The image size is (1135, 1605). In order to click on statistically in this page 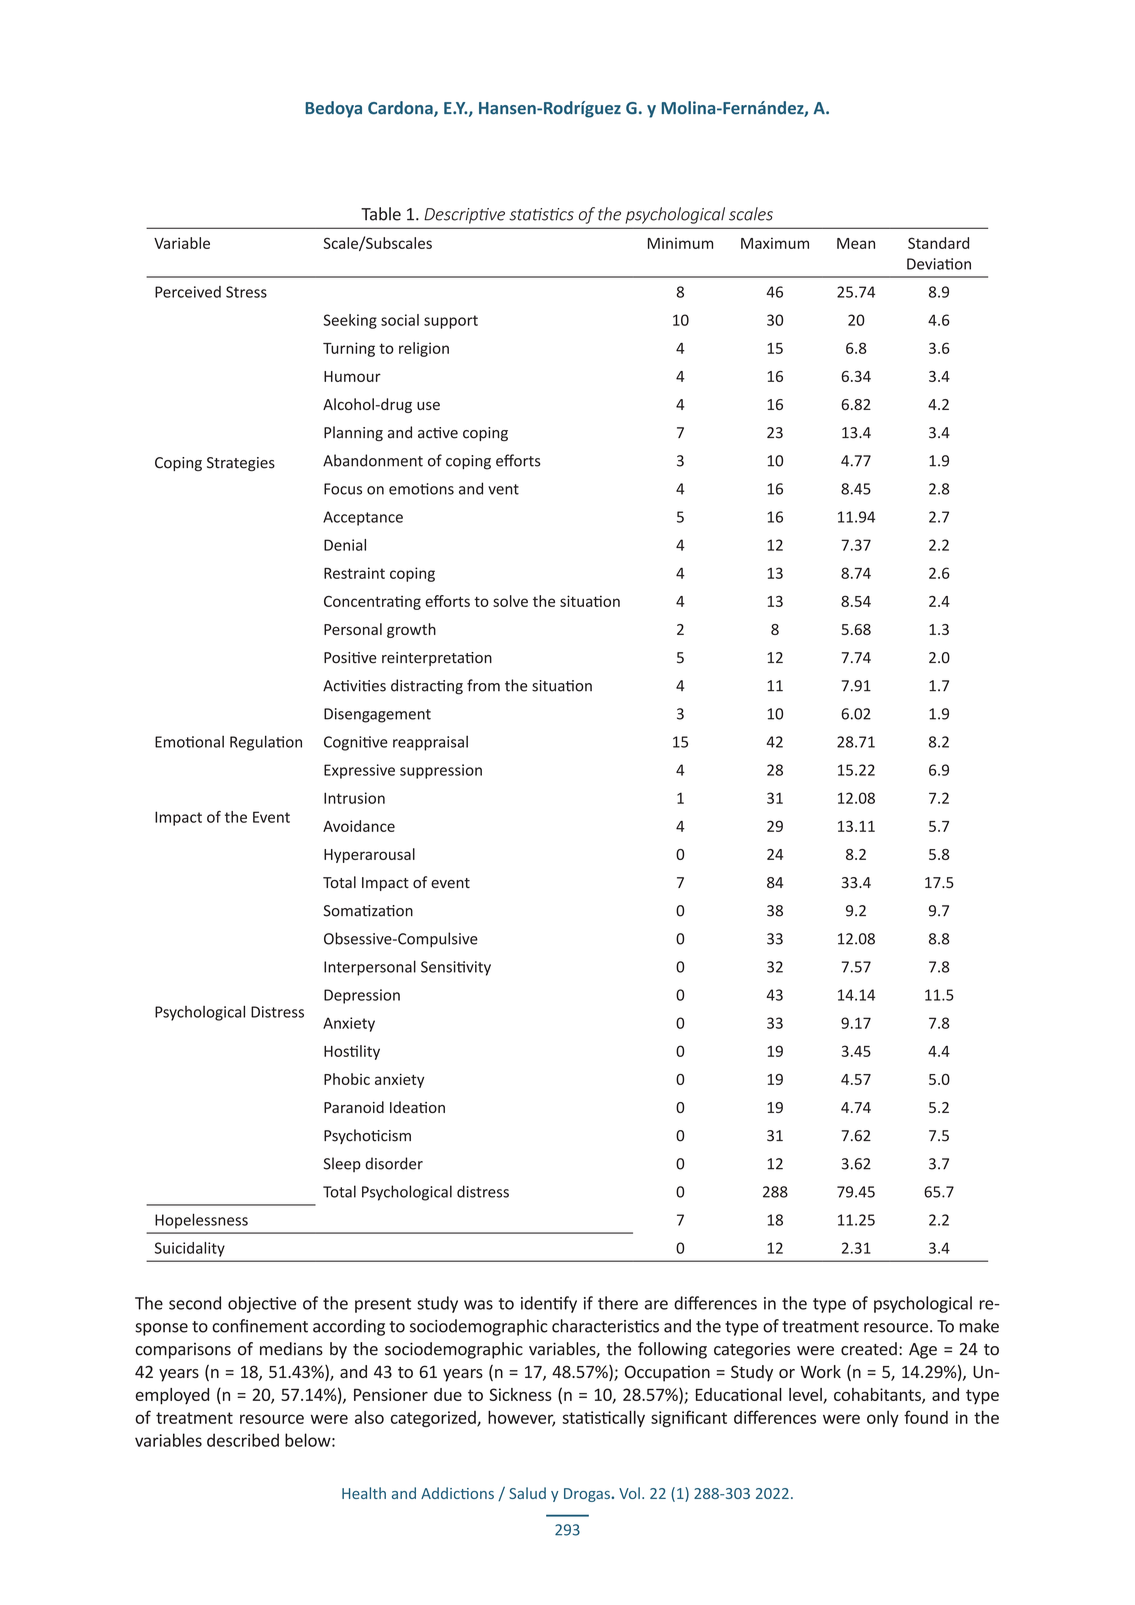, I will do `click(603, 1418)`.
